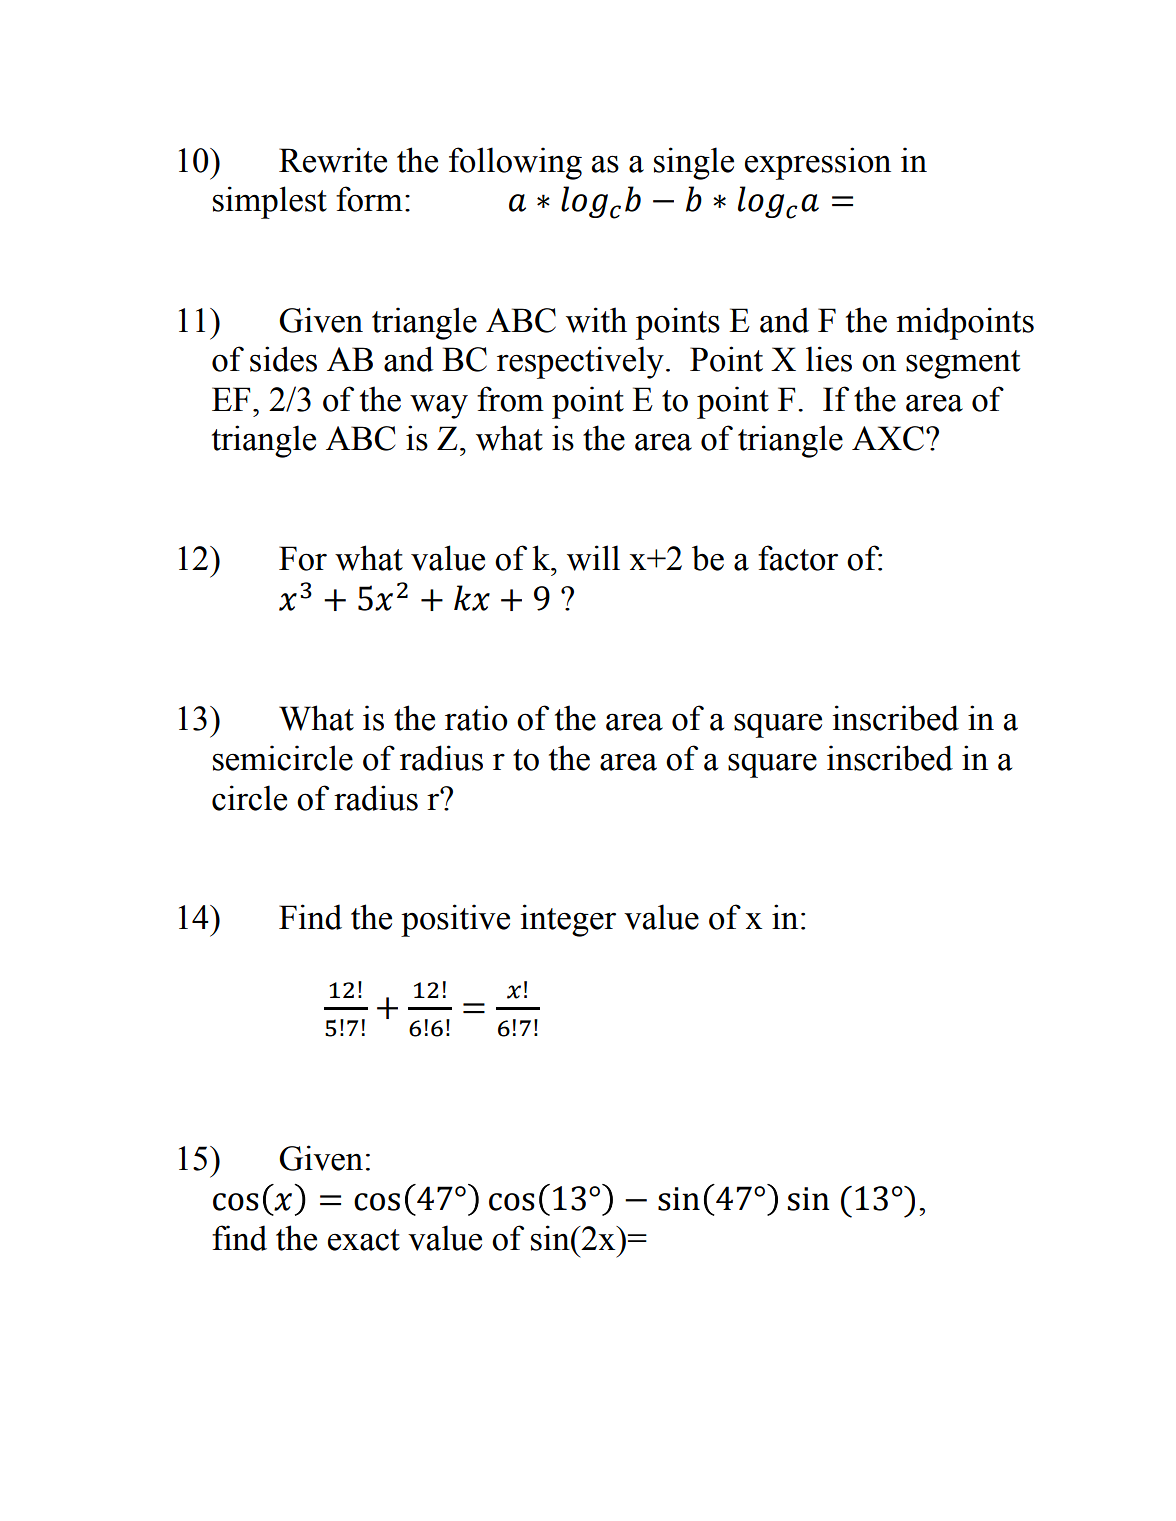  I want to click on will, so click(593, 558).
